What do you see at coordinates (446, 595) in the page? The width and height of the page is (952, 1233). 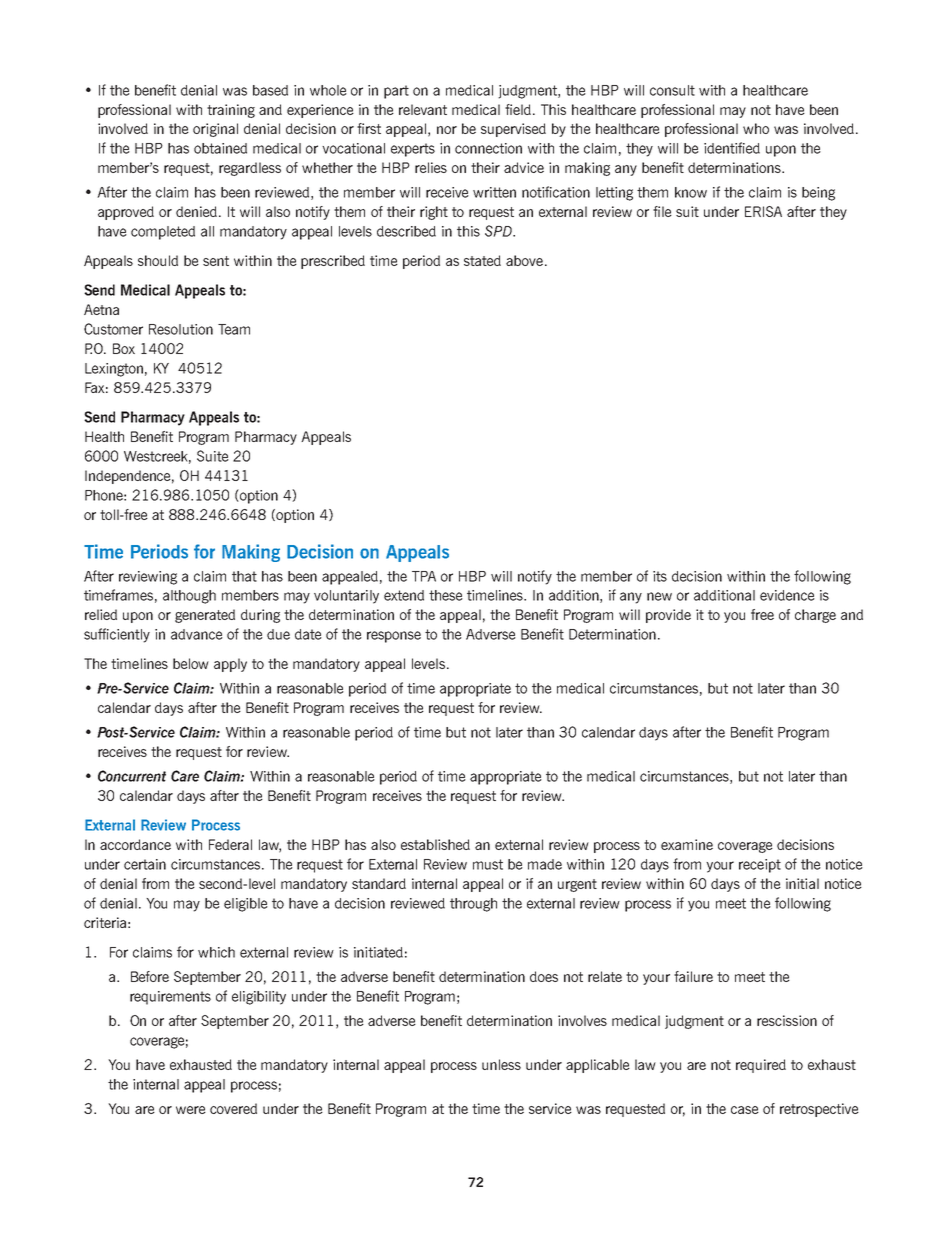 I see `these` at bounding box center [446, 595].
